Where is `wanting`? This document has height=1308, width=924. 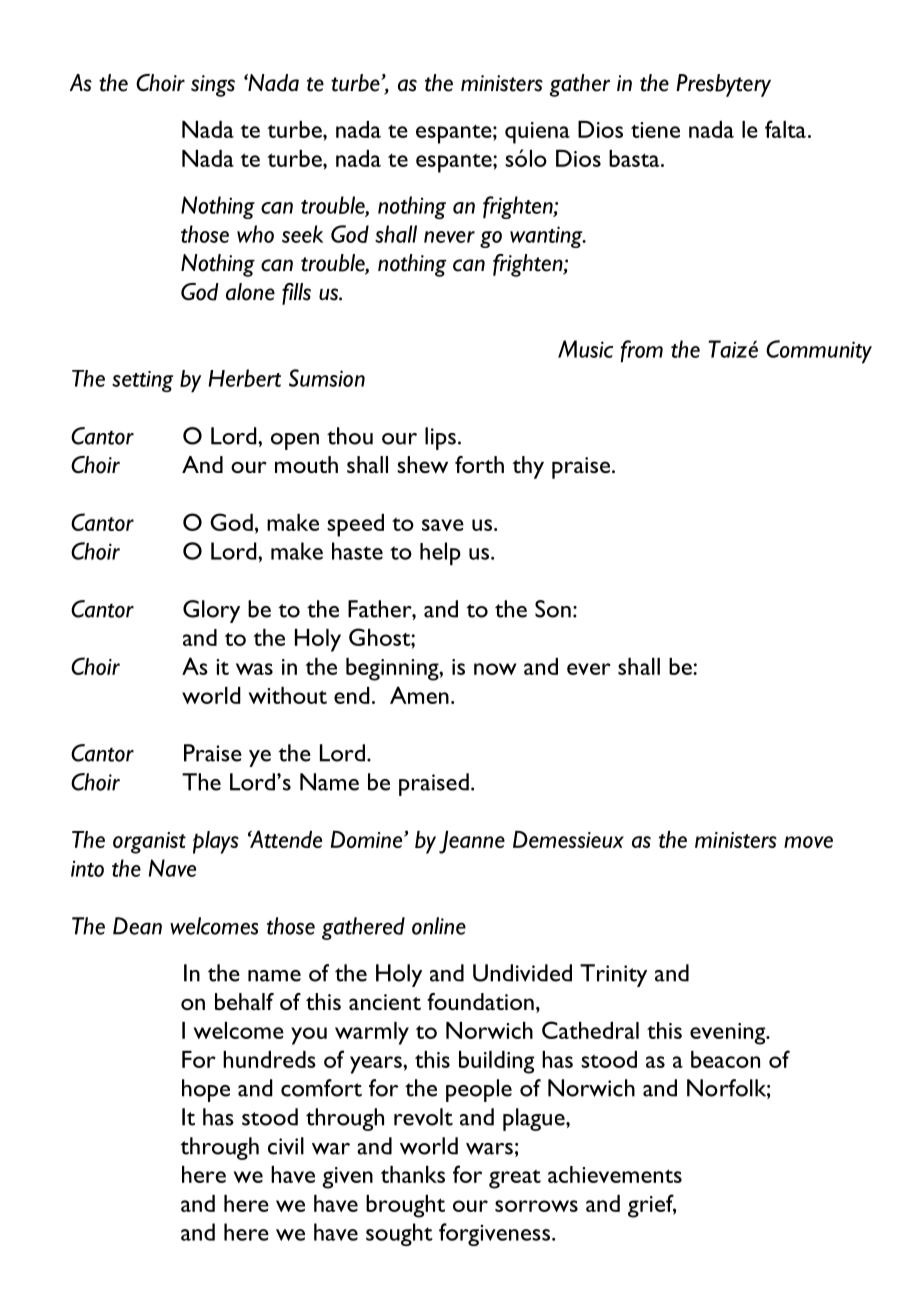 wanting is located at coordinates (547, 237).
